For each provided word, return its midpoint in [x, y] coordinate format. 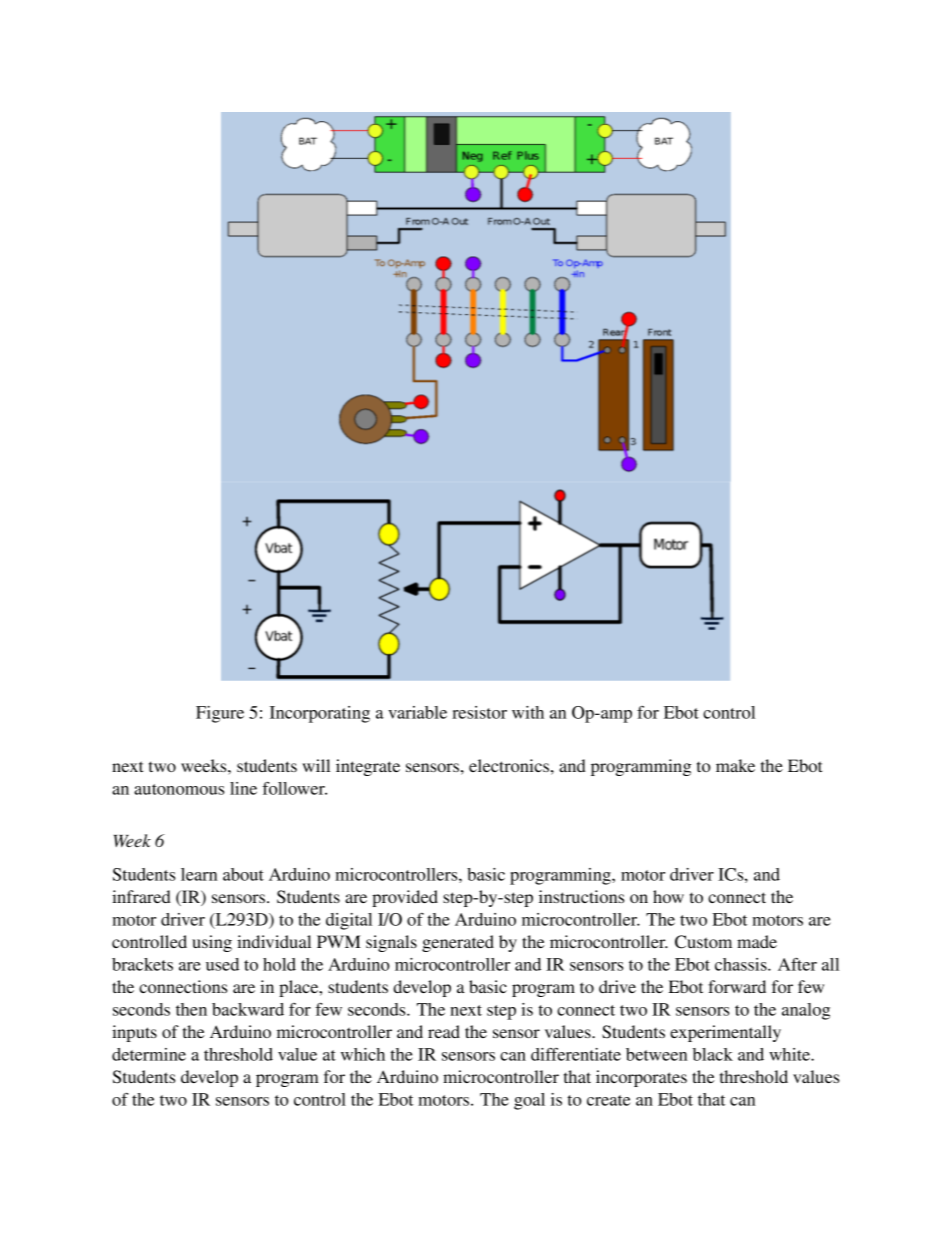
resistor [479, 712]
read [444, 1031]
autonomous [179, 789]
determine [149, 1054]
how [668, 896]
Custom [703, 942]
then [191, 1009]
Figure [220, 714]
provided [405, 898]
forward [737, 986]
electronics [509, 765]
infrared [141, 896]
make [735, 765]
